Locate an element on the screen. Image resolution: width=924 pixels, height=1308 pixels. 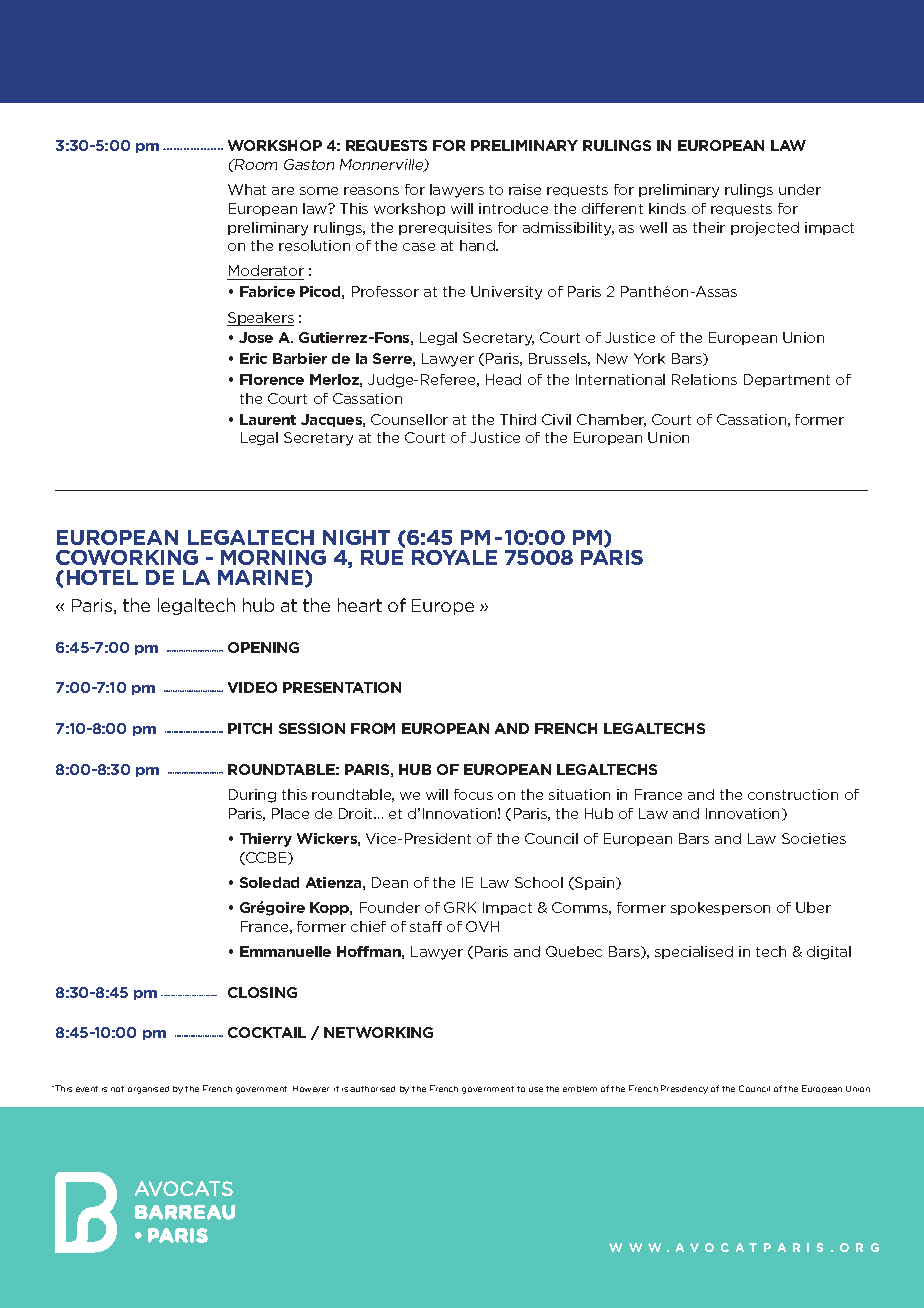
construction is located at coordinates (793, 794).
